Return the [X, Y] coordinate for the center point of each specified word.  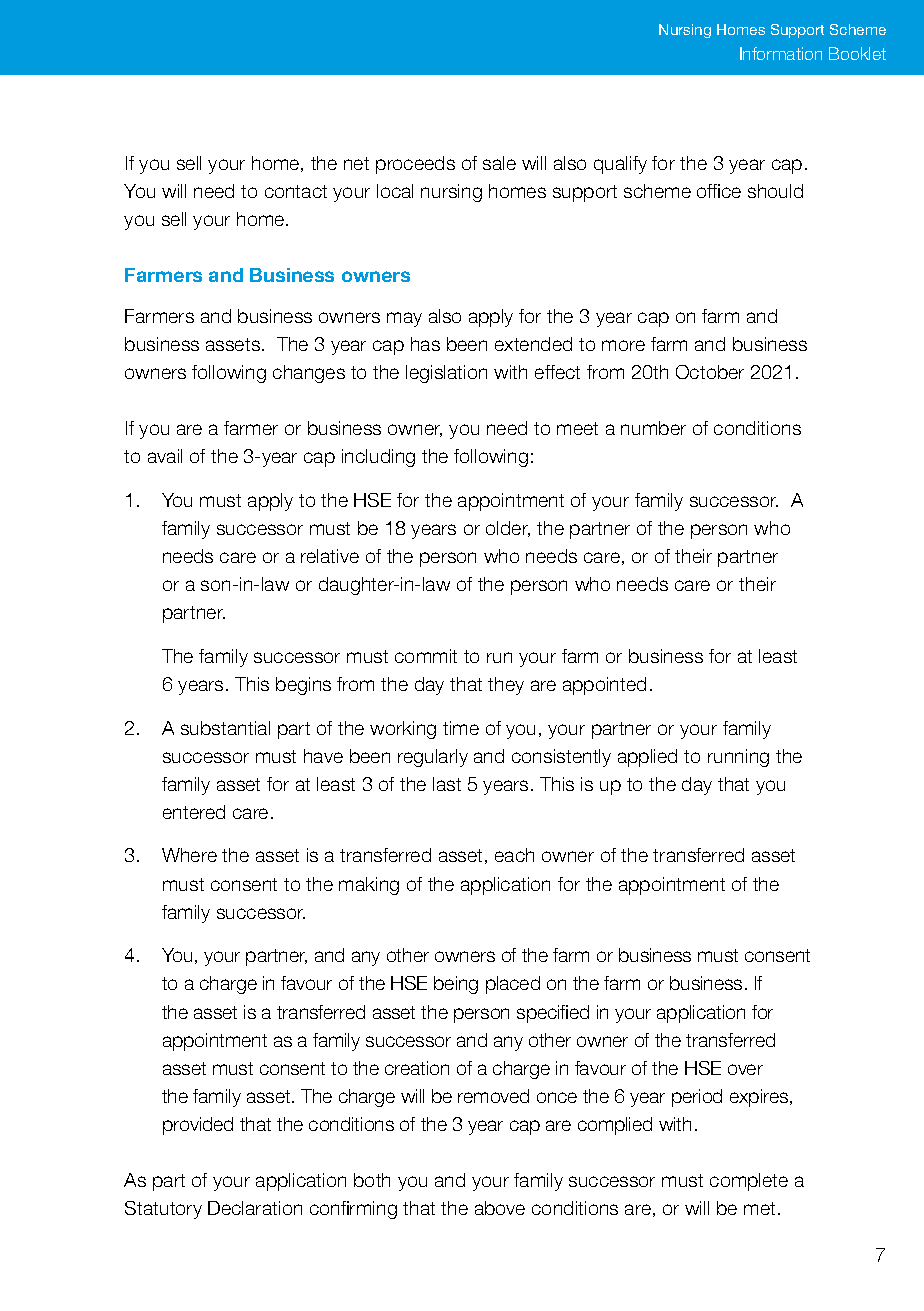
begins [303, 686]
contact [296, 191]
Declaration [255, 1208]
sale [499, 163]
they [506, 686]
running [738, 758]
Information [781, 53]
